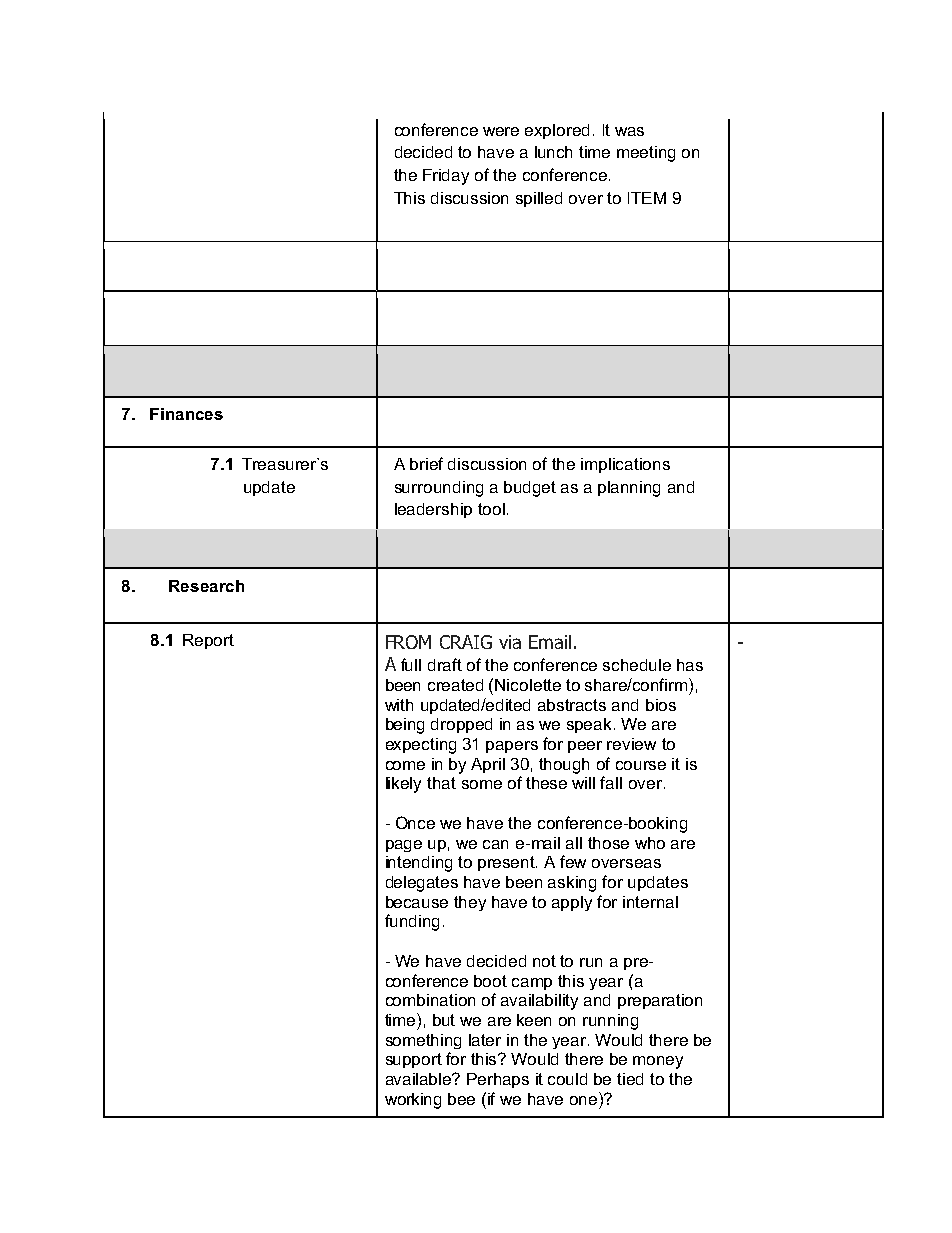 The image size is (952, 1233). What do you see at coordinates (641, 765) in the screenshot?
I see `course` at bounding box center [641, 765].
